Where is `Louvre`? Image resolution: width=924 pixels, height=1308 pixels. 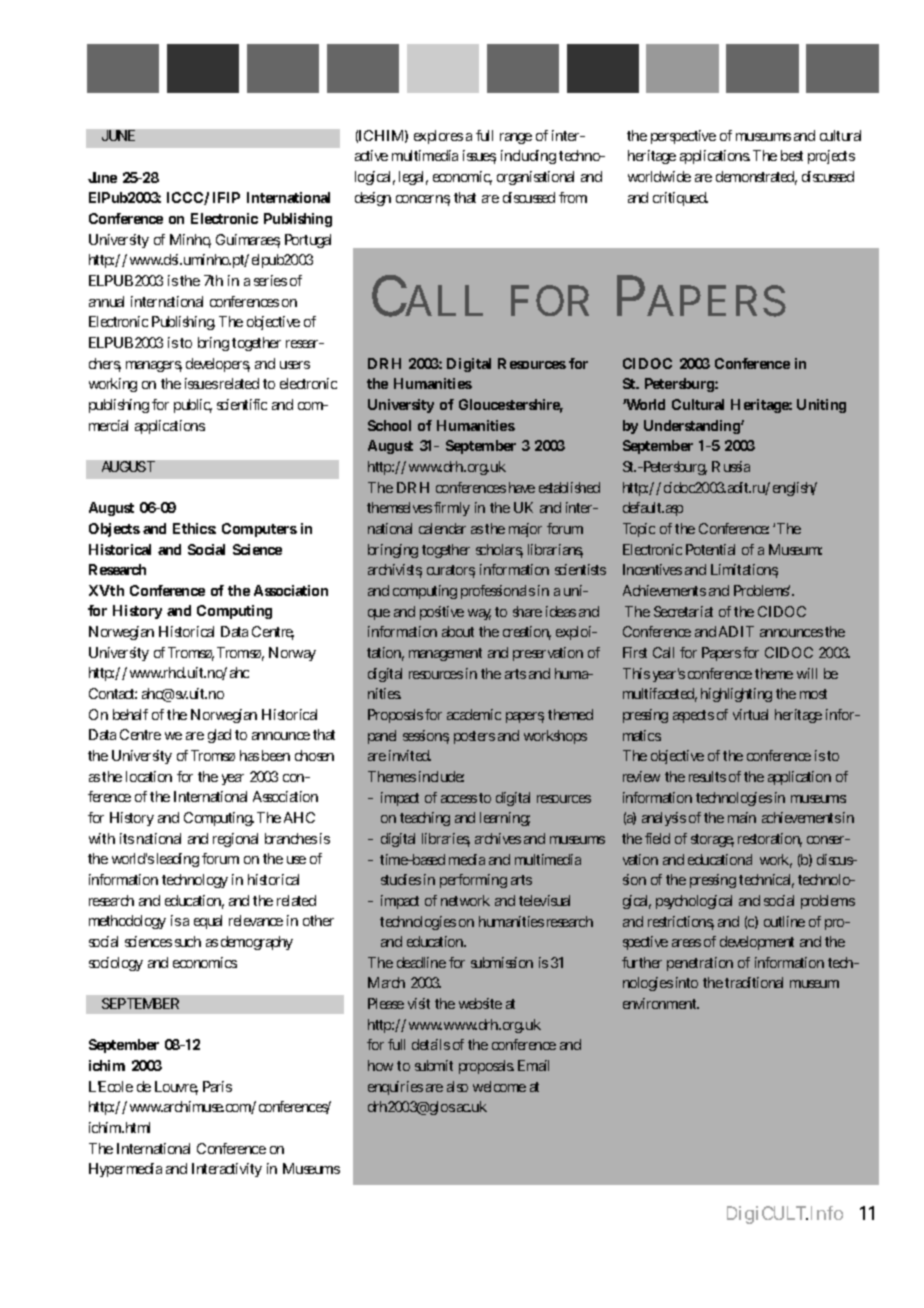 Louvre is located at coordinates (176, 1088).
